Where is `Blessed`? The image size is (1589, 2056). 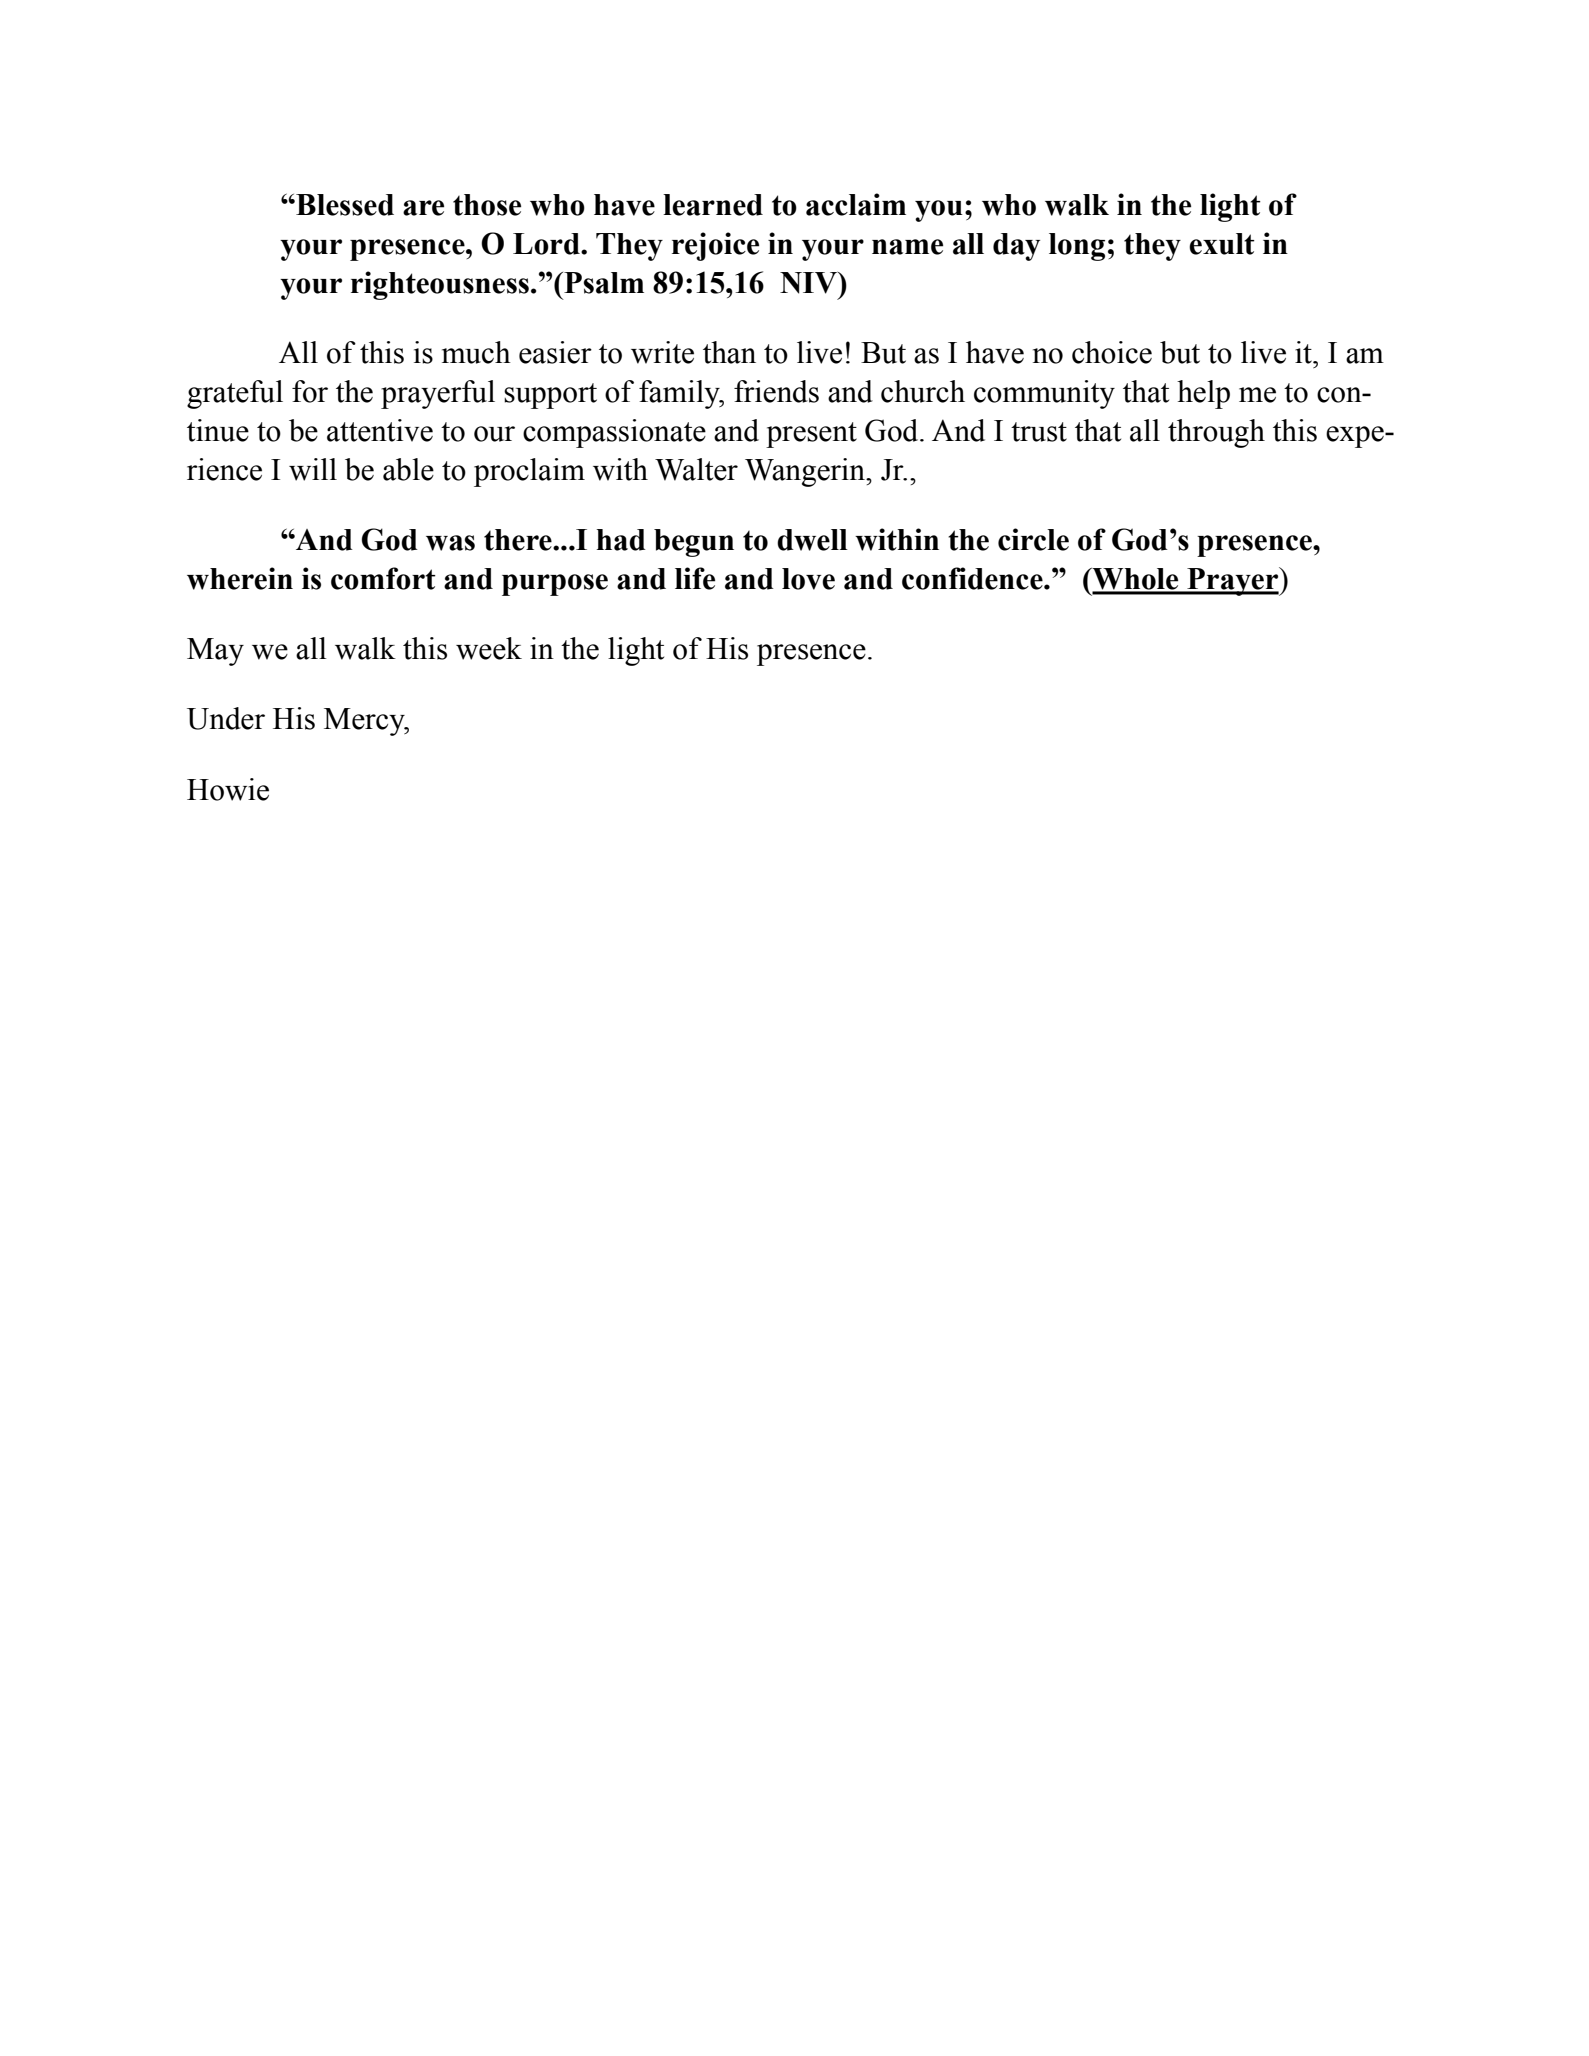 Blessed is located at coordinates (344, 205).
